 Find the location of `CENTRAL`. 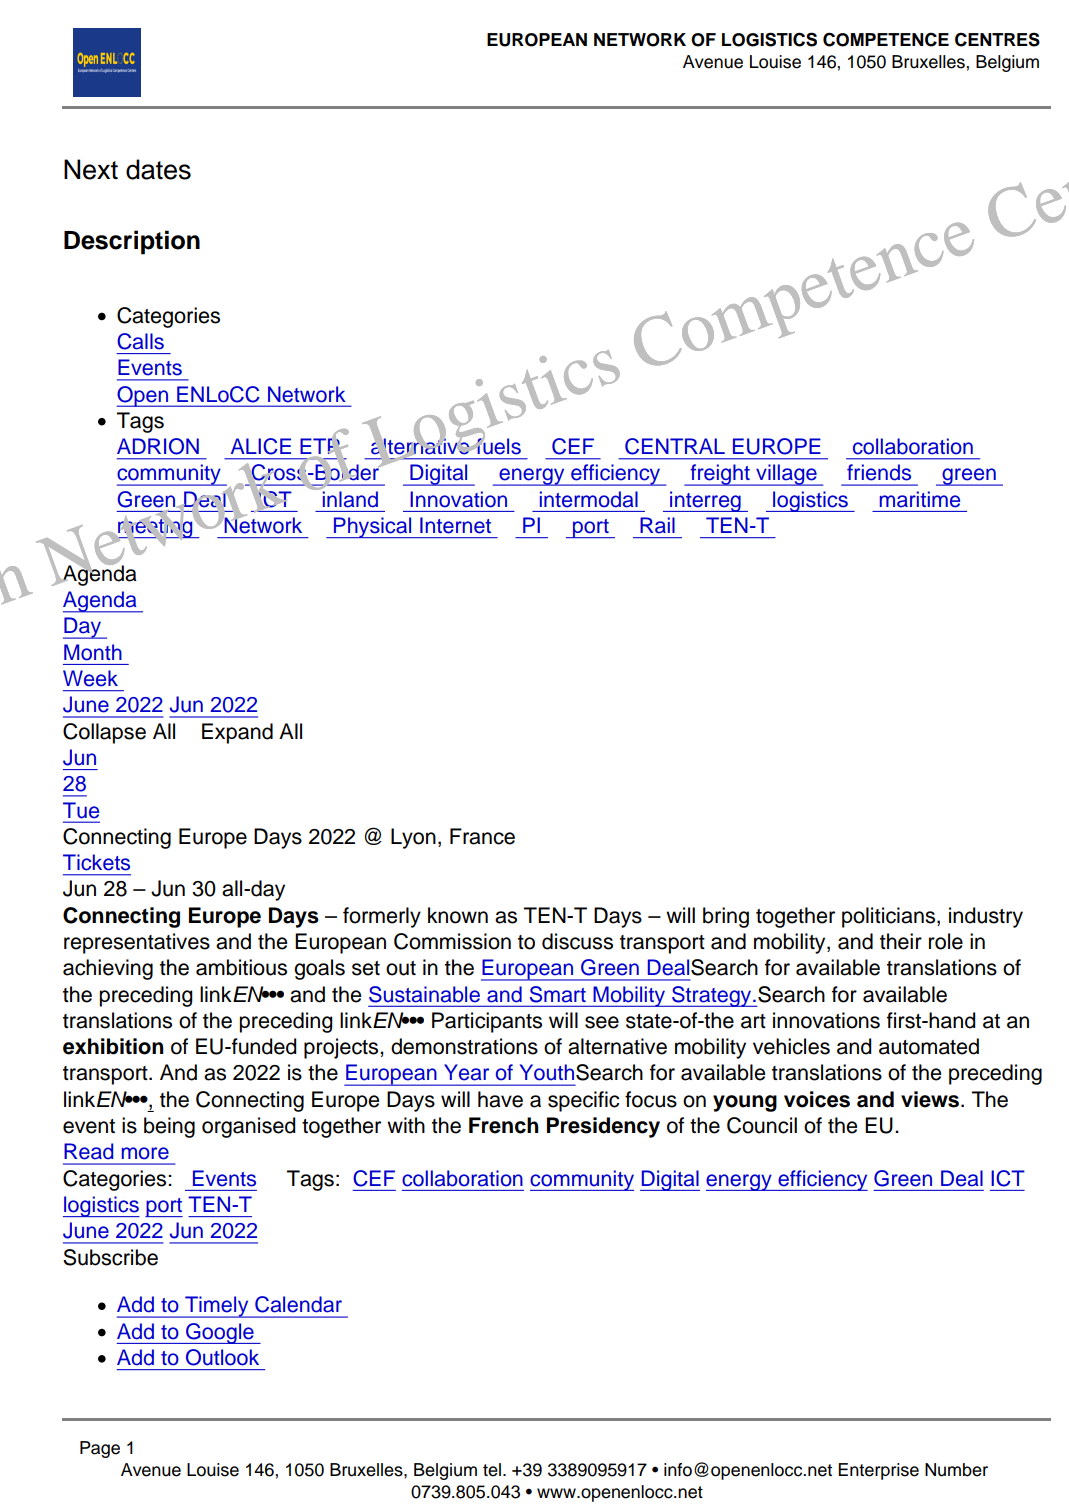

CENTRAL is located at coordinates (675, 446).
